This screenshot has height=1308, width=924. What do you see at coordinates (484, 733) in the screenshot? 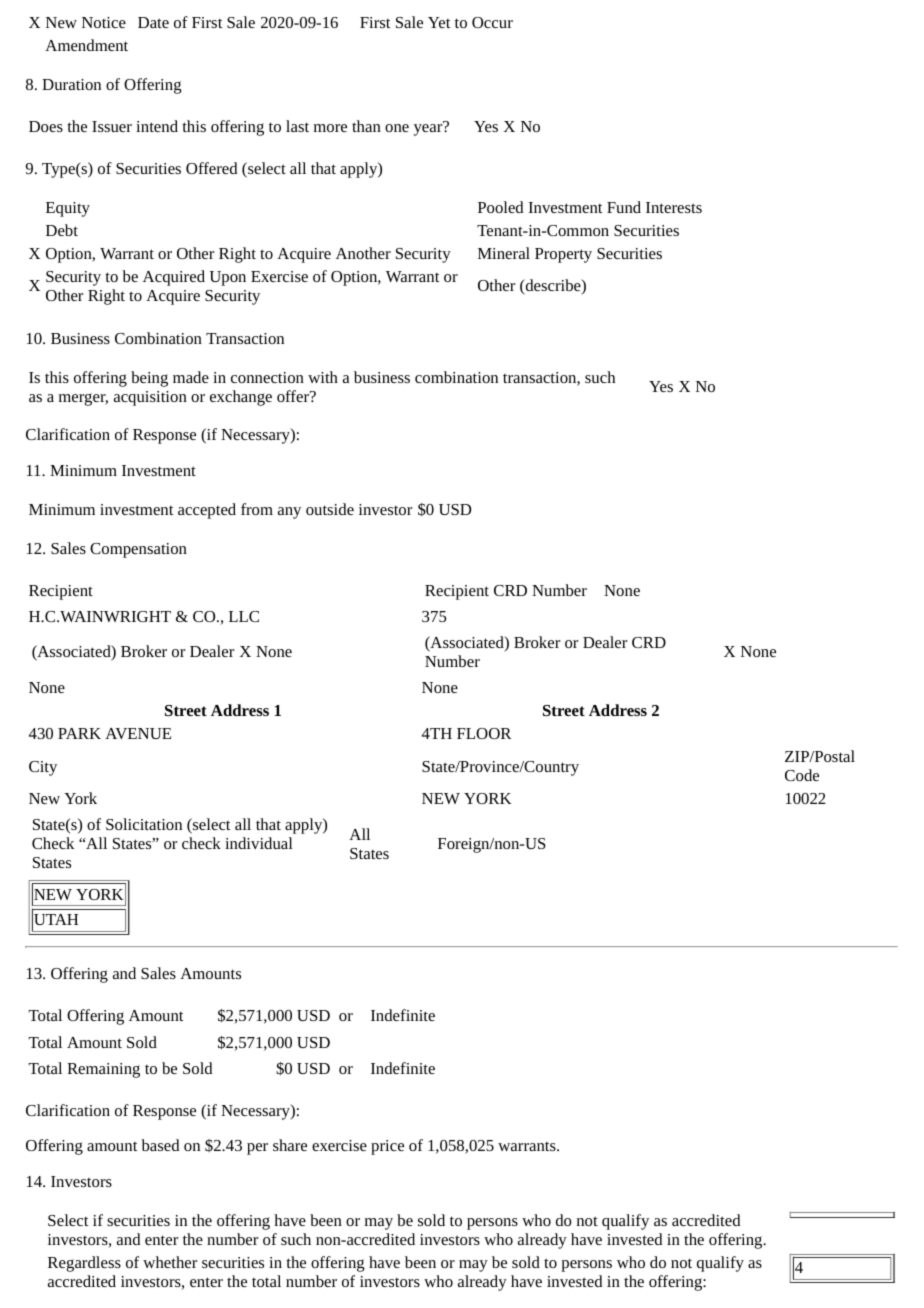
I see `FLOOR` at bounding box center [484, 733].
